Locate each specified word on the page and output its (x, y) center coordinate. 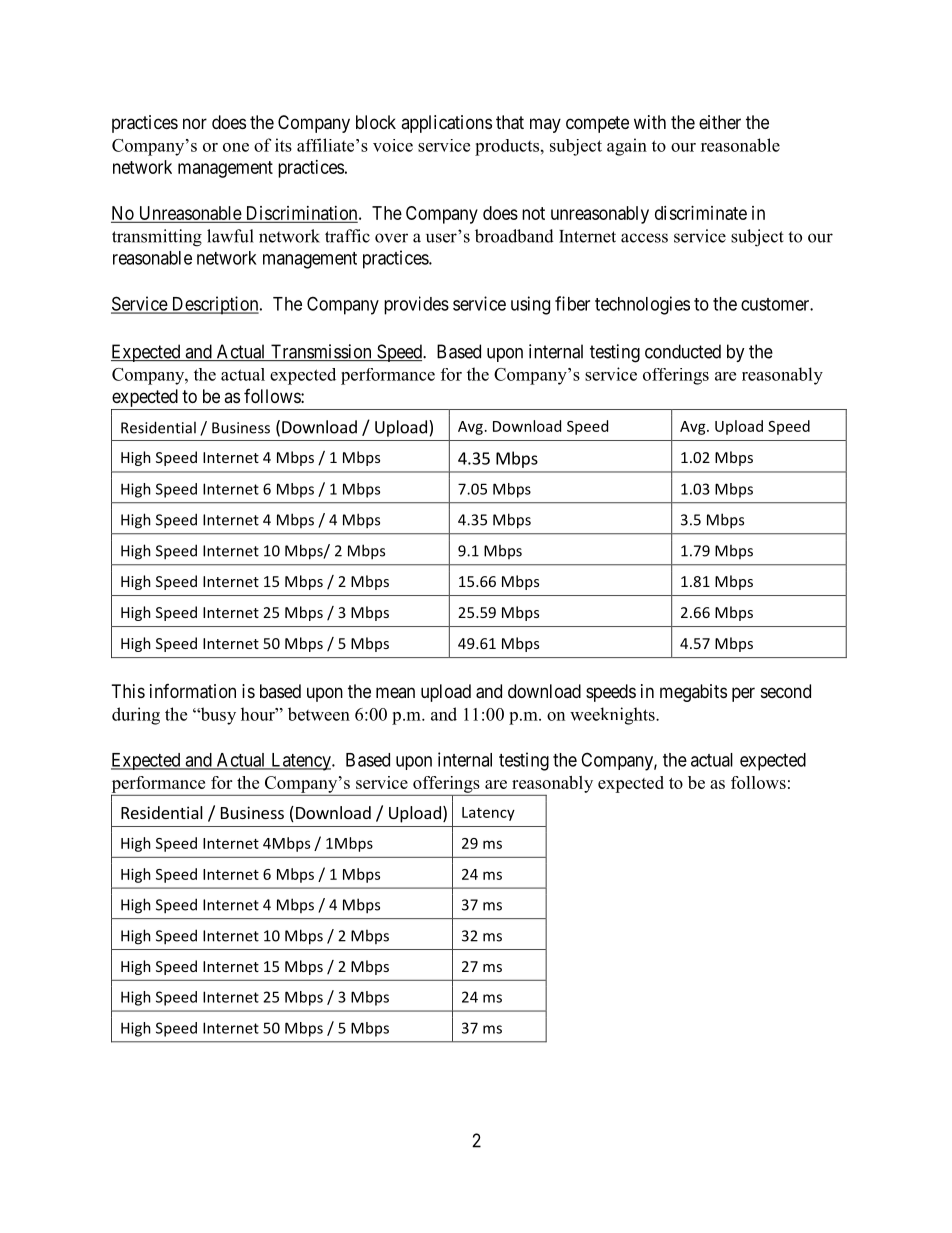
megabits (693, 693)
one (236, 147)
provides (416, 305)
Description (215, 305)
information (193, 691)
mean (395, 692)
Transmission (321, 352)
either (720, 122)
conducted (683, 351)
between (319, 714)
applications (446, 124)
